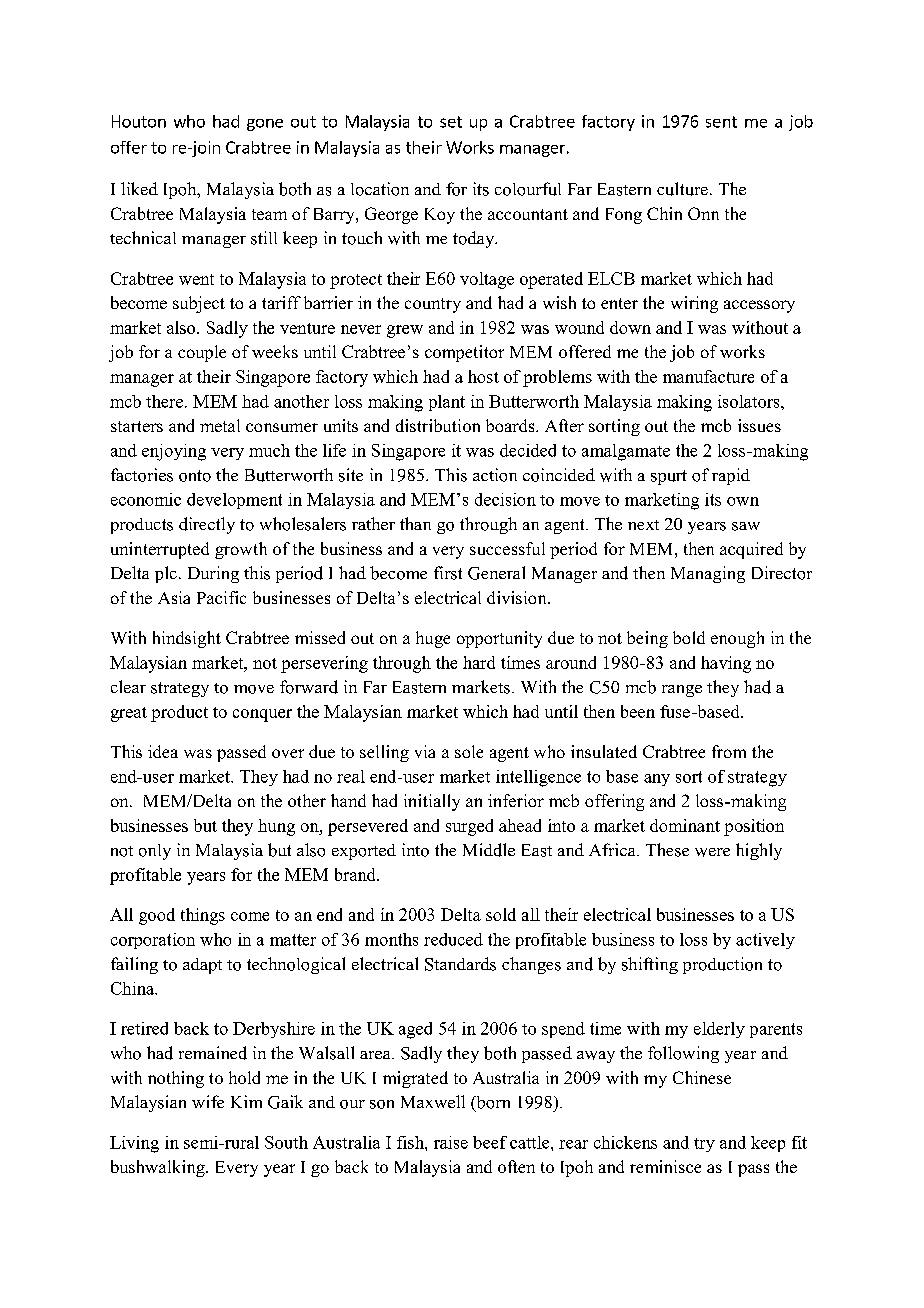  Describe the element at coordinates (451, 122) in the screenshot. I see `set` at that location.
